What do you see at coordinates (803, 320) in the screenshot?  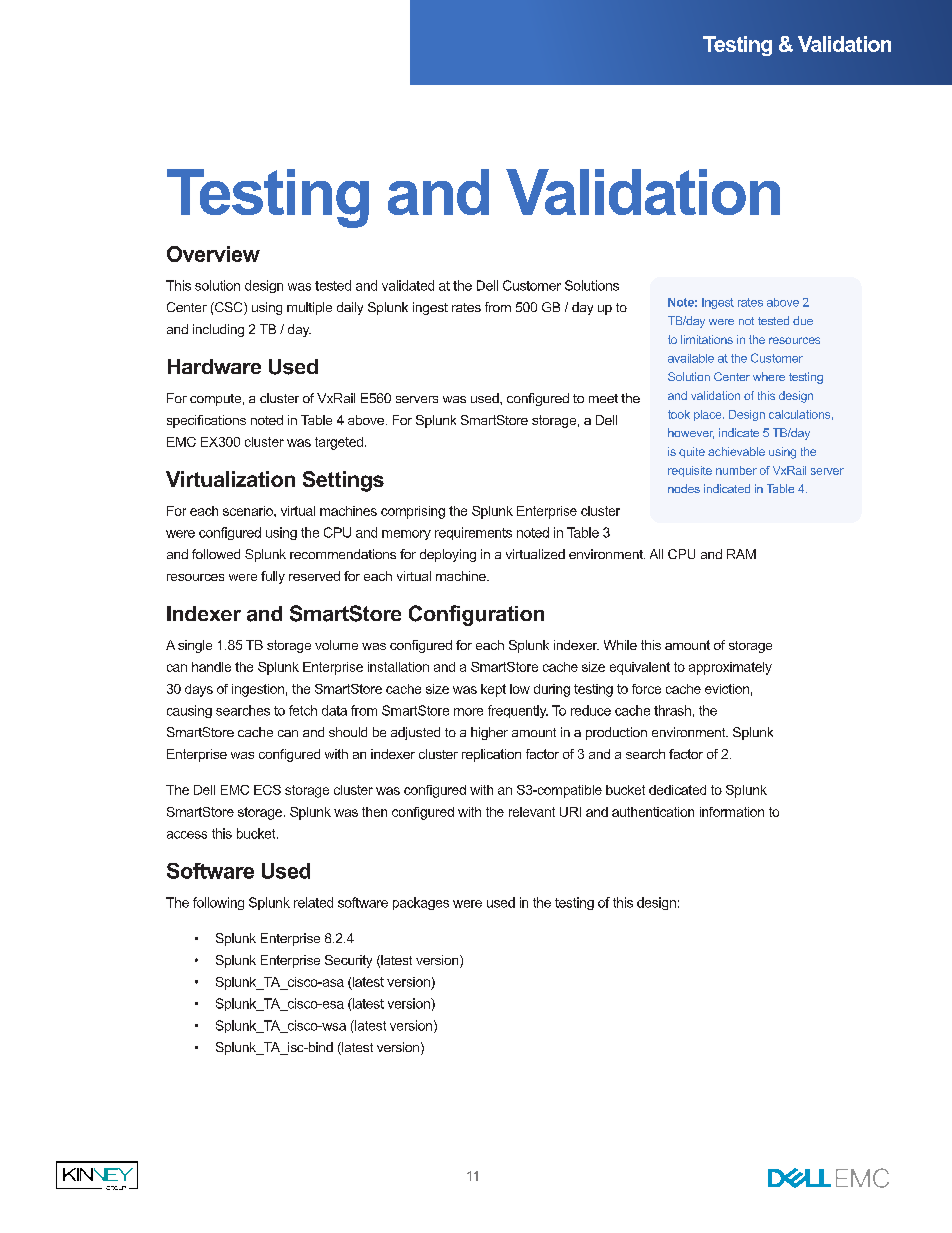 I see `due` at bounding box center [803, 320].
